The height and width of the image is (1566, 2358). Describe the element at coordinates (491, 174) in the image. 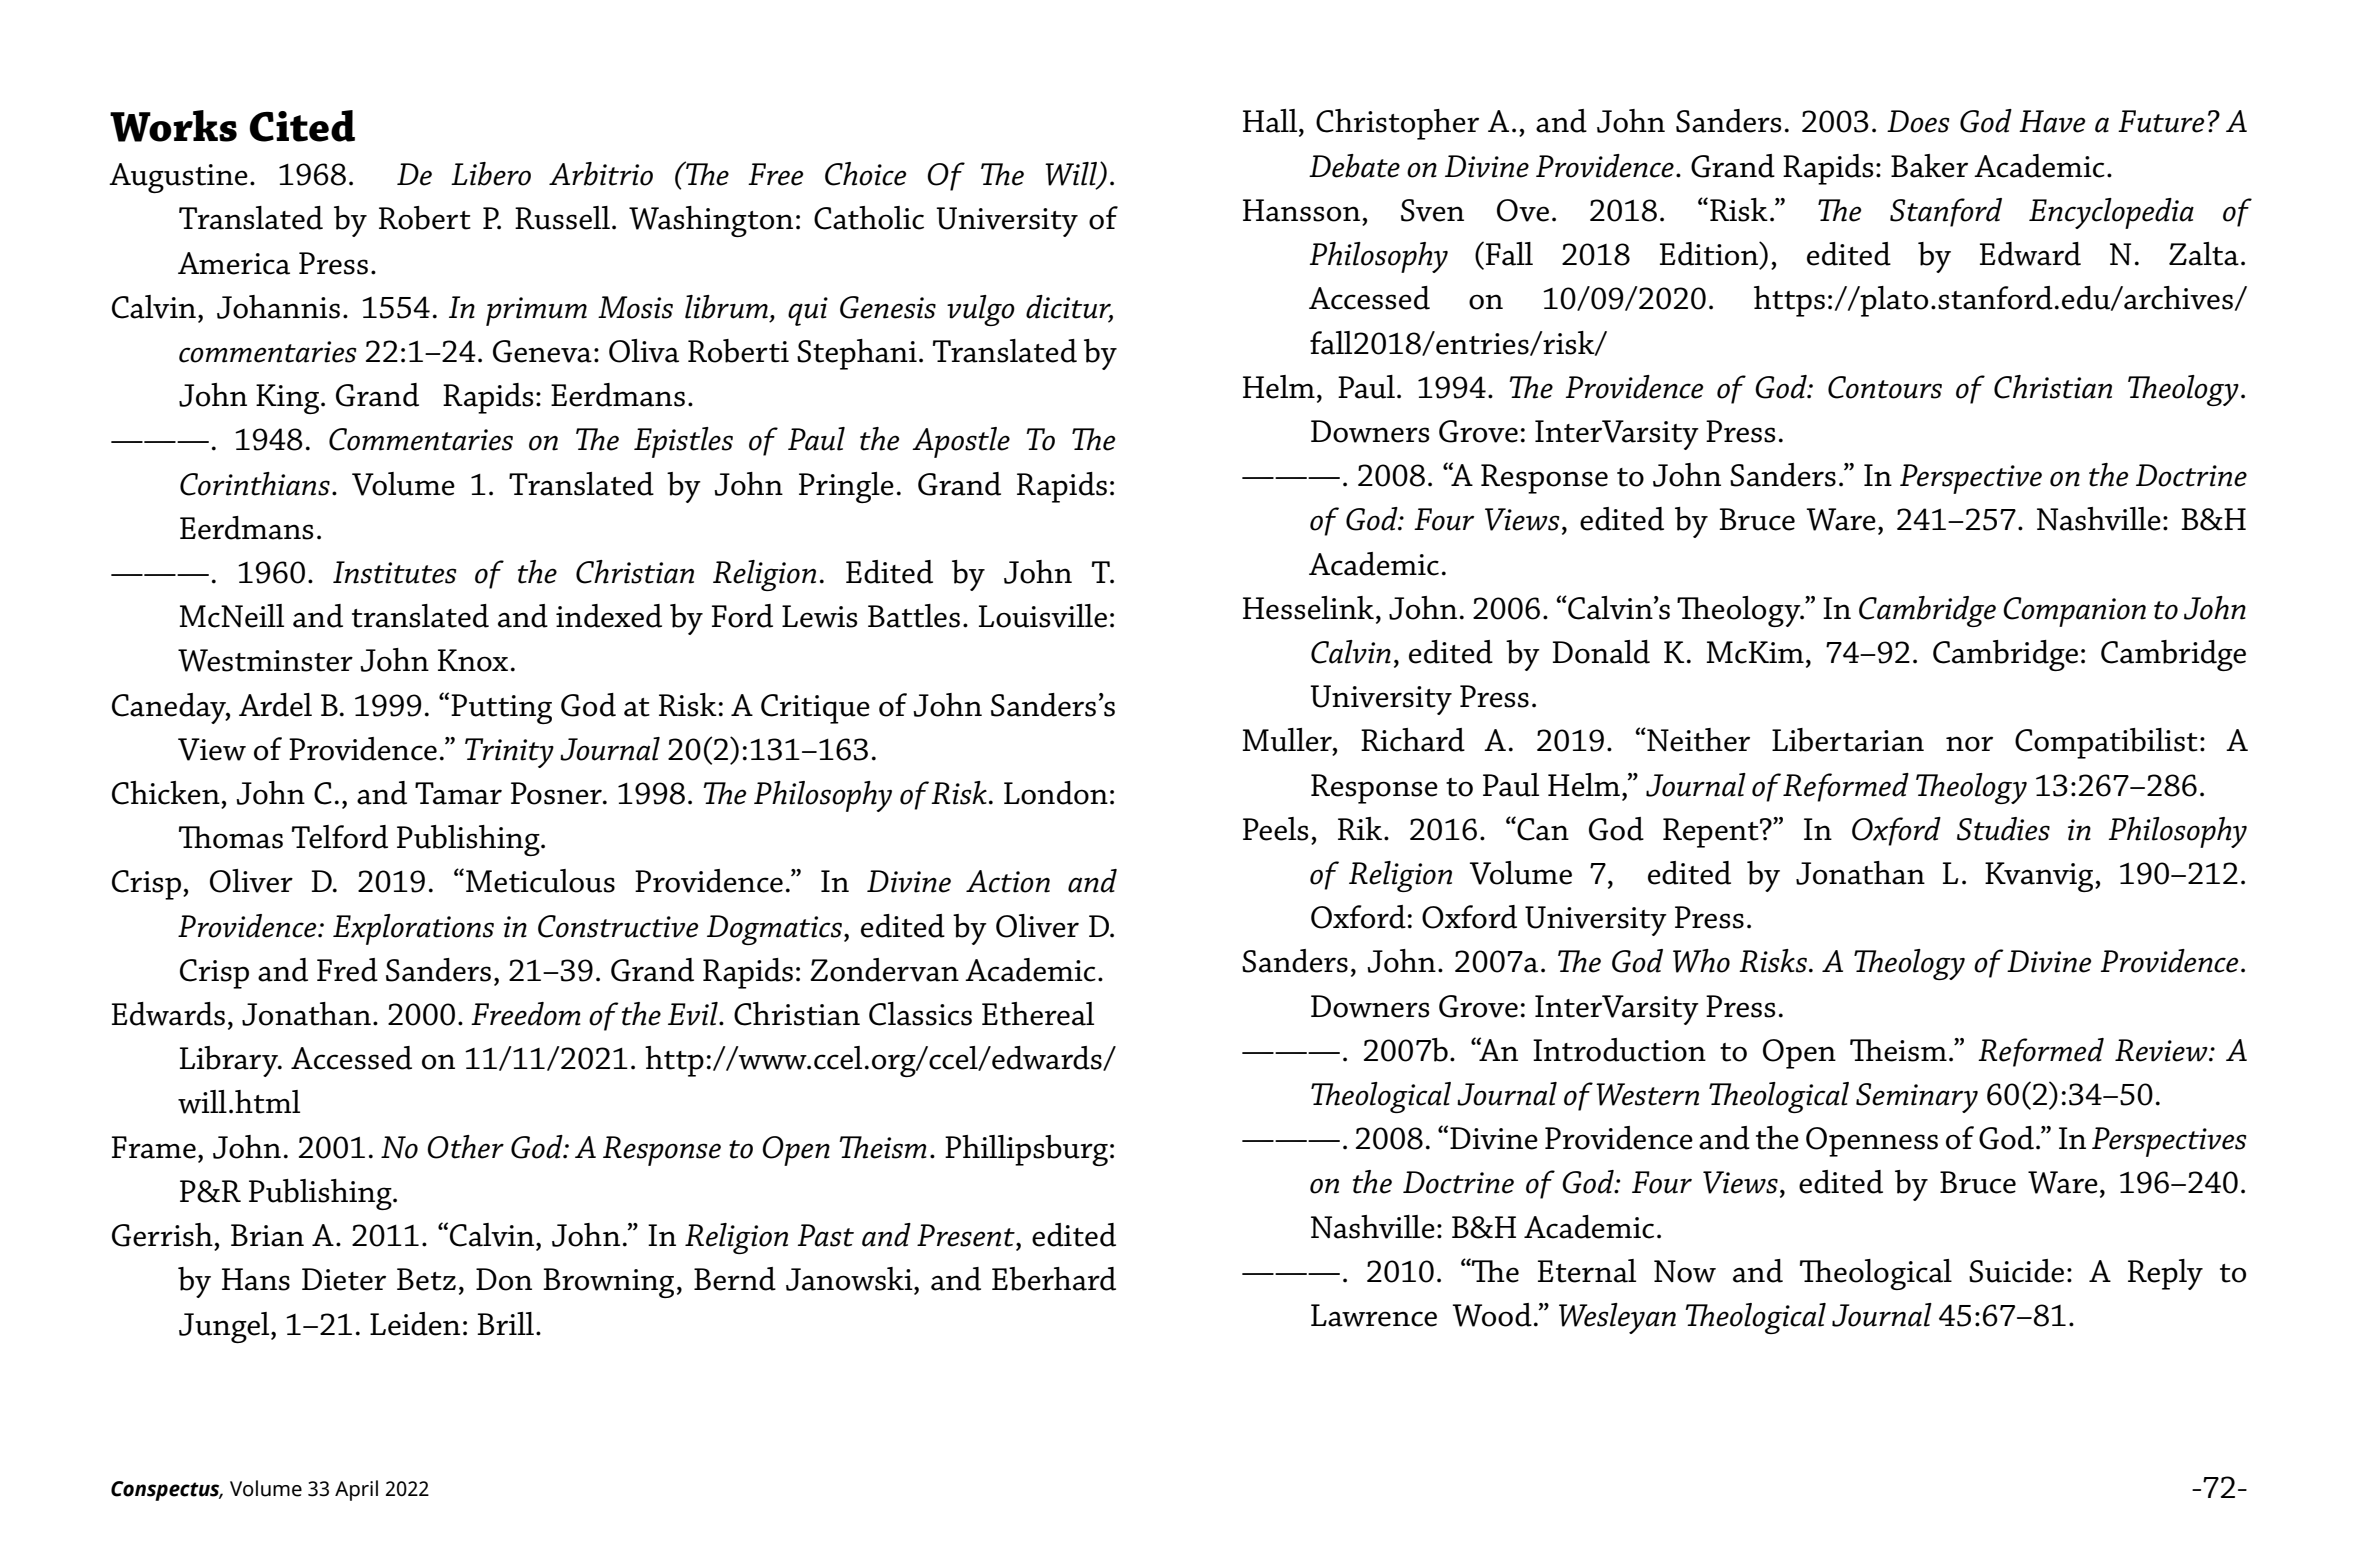

I see `Libero` at that location.
